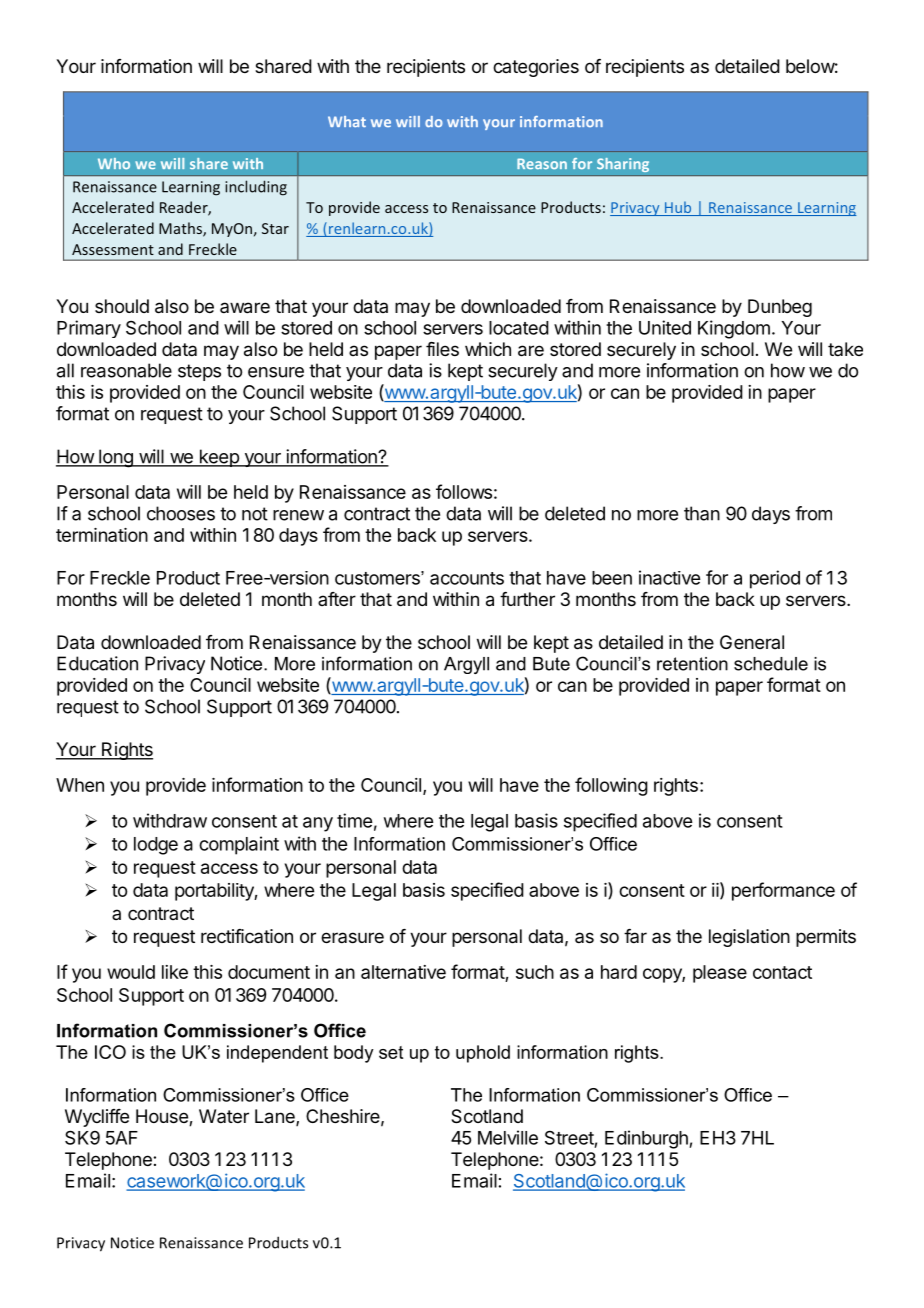 The image size is (924, 1308). What do you see at coordinates (354, 820) in the screenshot?
I see `time` at bounding box center [354, 820].
